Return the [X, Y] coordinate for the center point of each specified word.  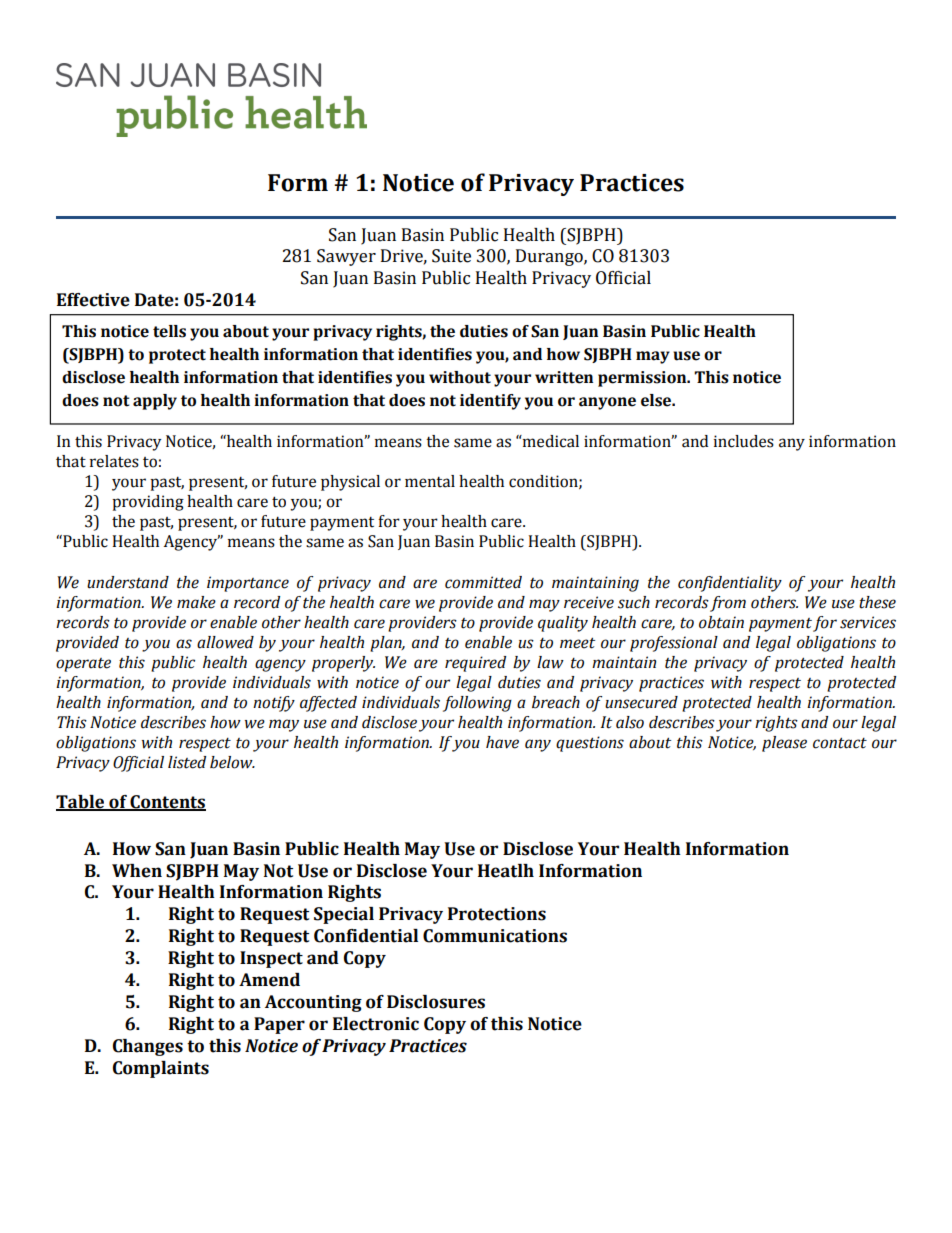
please [784, 744]
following [477, 704]
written [564, 377]
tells [169, 331]
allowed [225, 642]
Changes [148, 1047]
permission [643, 379]
